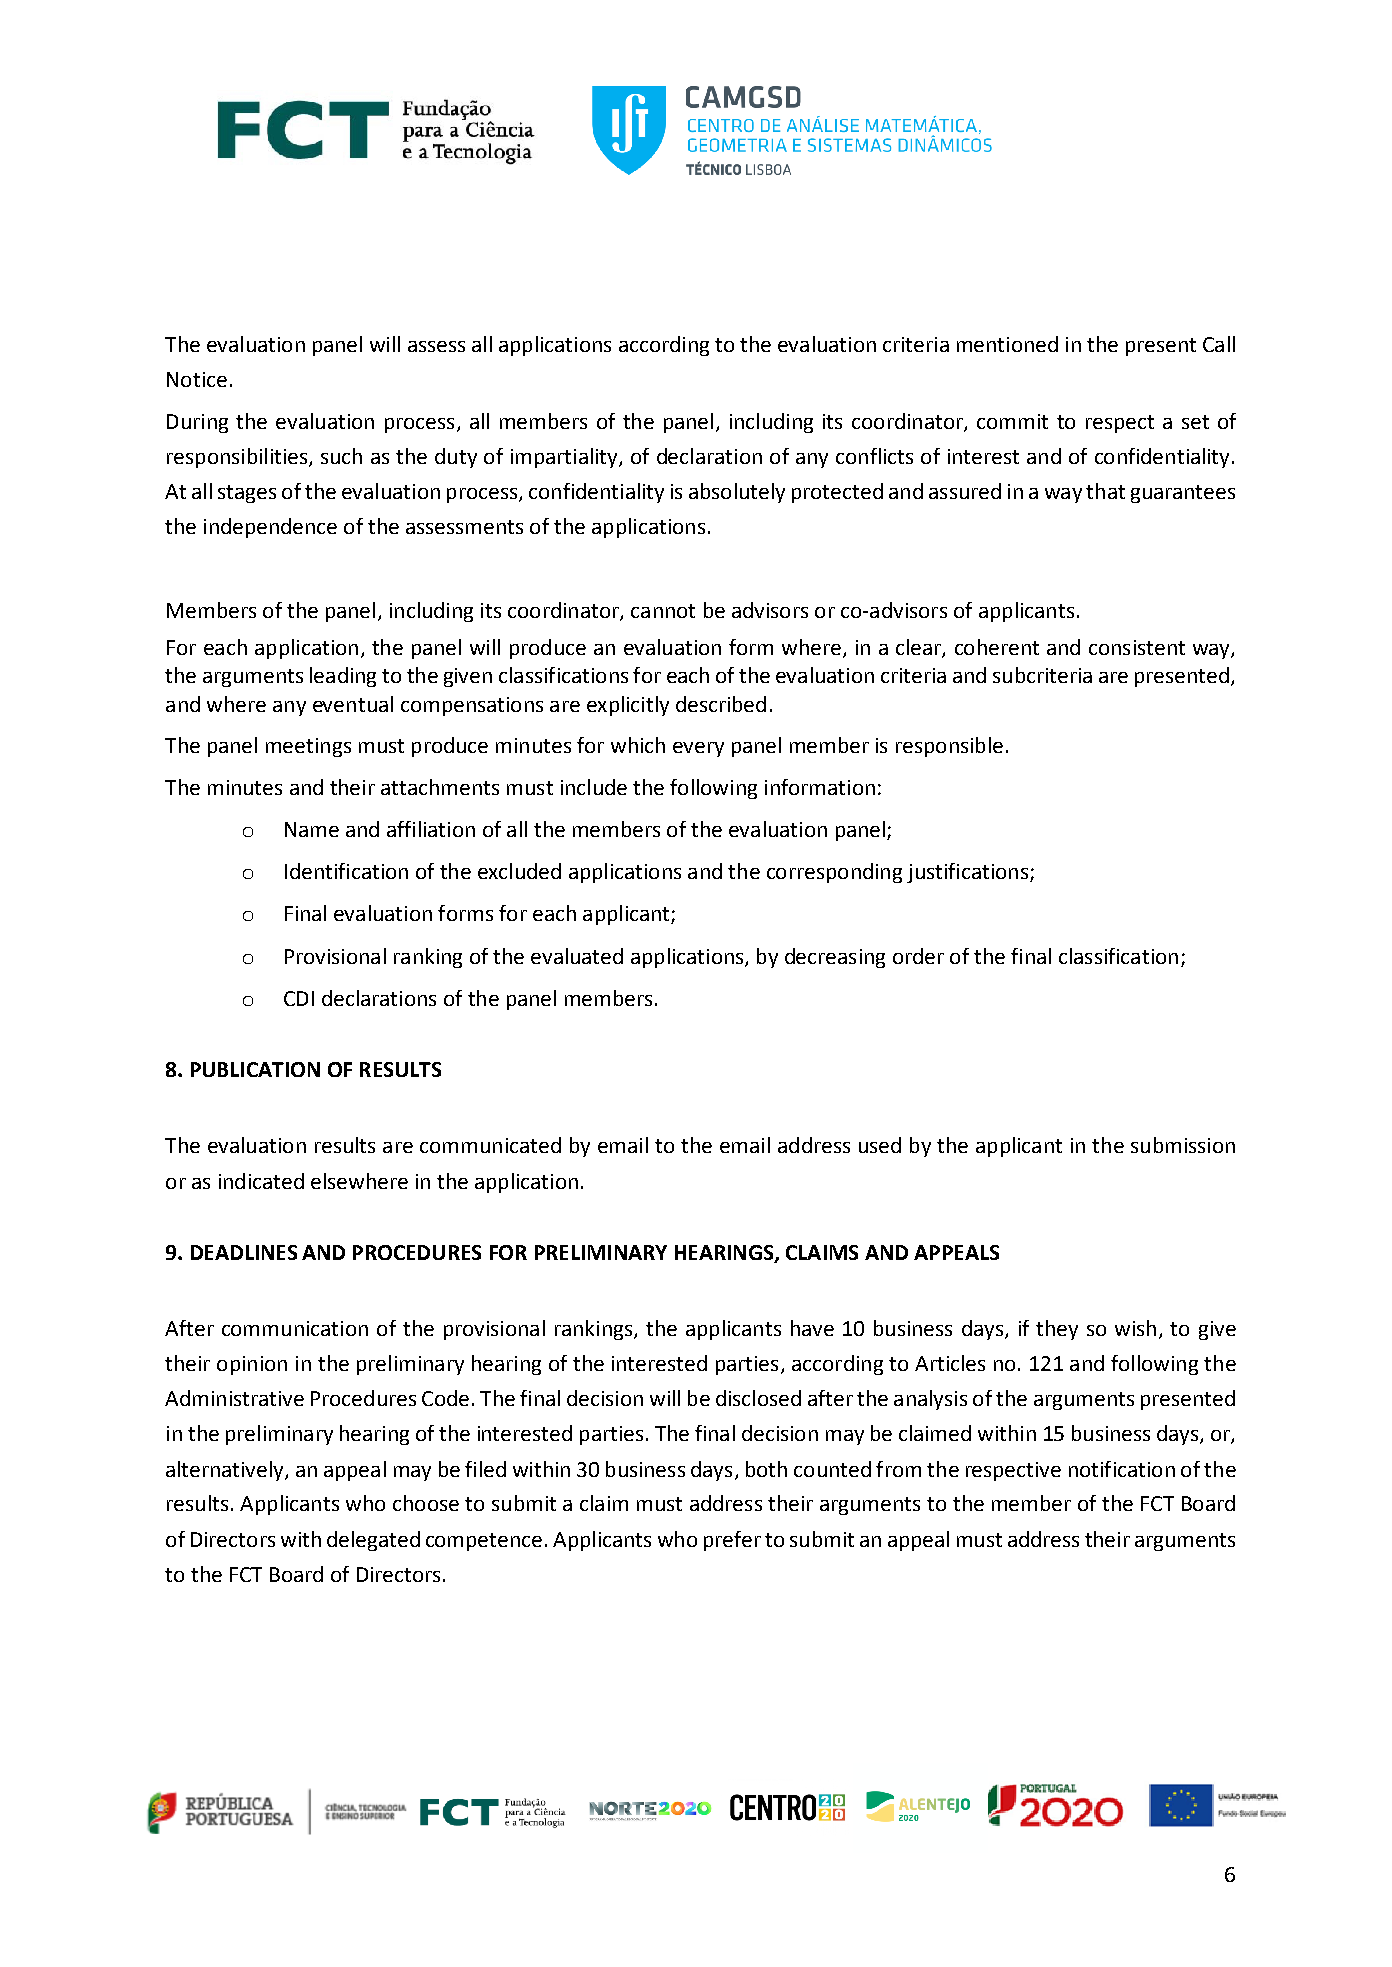  What do you see at coordinates (1007, 344) in the image?
I see `mentioned` at bounding box center [1007, 344].
